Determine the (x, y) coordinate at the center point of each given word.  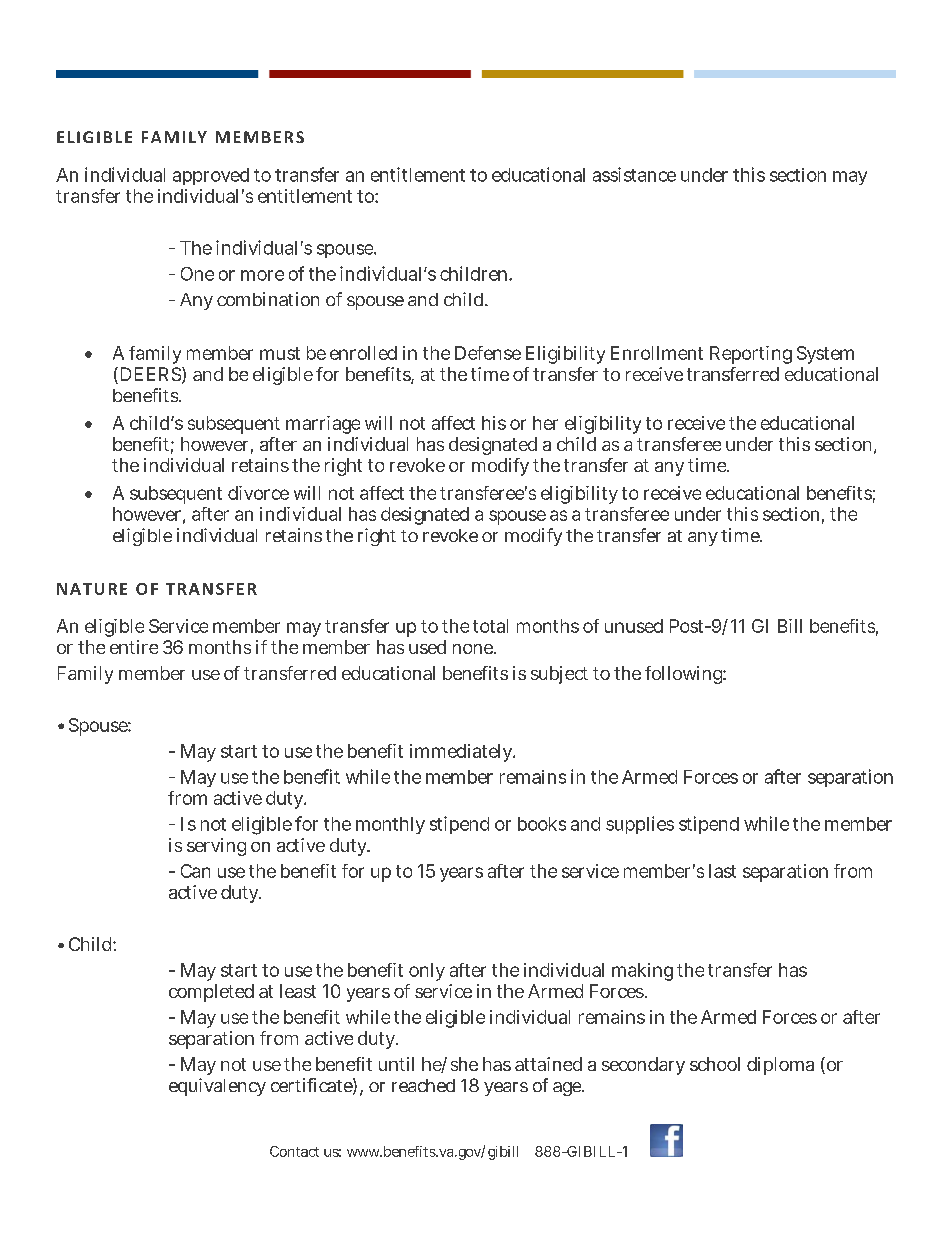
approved (211, 176)
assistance (634, 174)
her (545, 423)
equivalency (217, 1087)
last (722, 871)
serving (216, 847)
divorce (258, 493)
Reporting (751, 355)
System (825, 355)
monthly (390, 825)
